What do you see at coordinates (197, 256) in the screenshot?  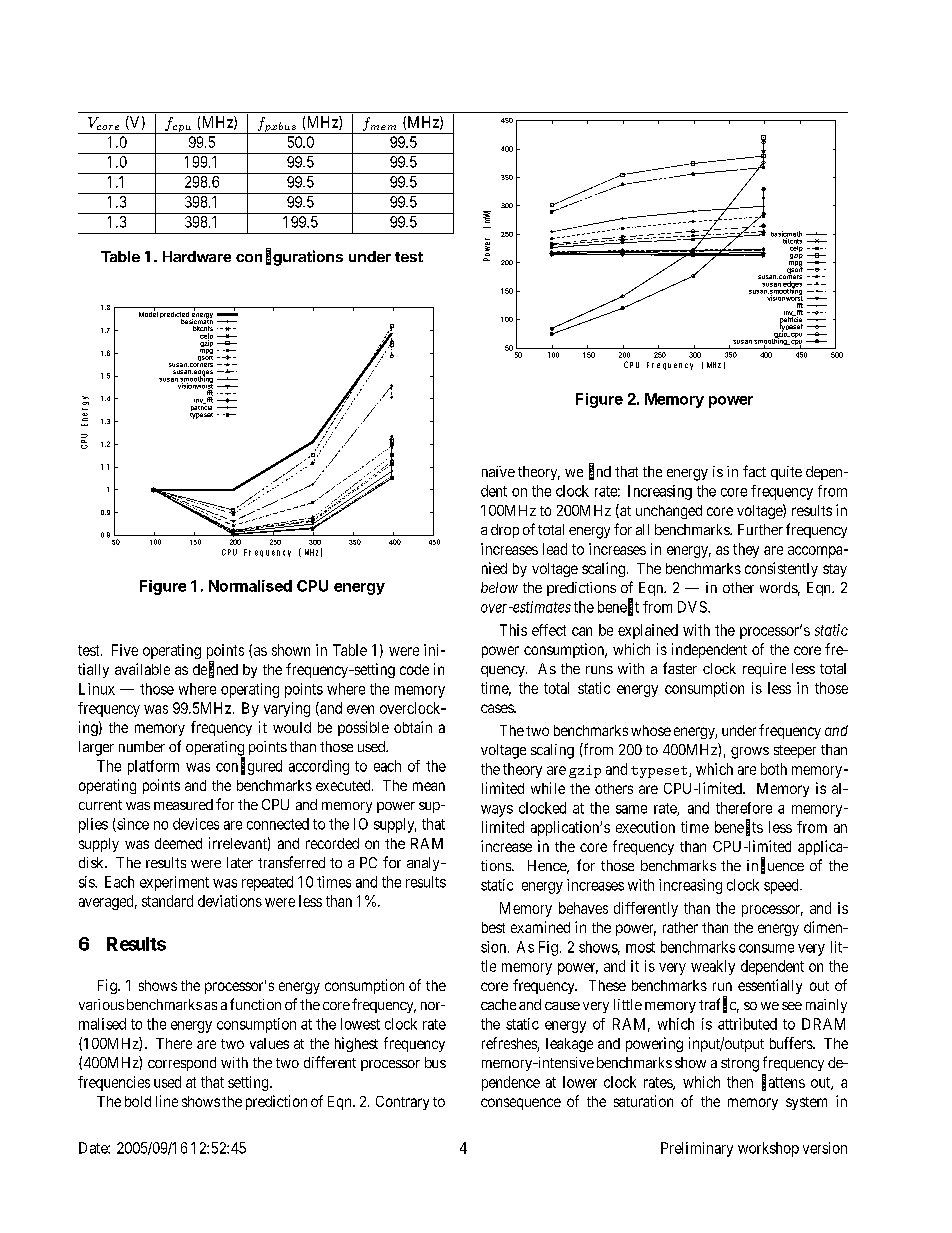 I see `Hardware` at bounding box center [197, 256].
